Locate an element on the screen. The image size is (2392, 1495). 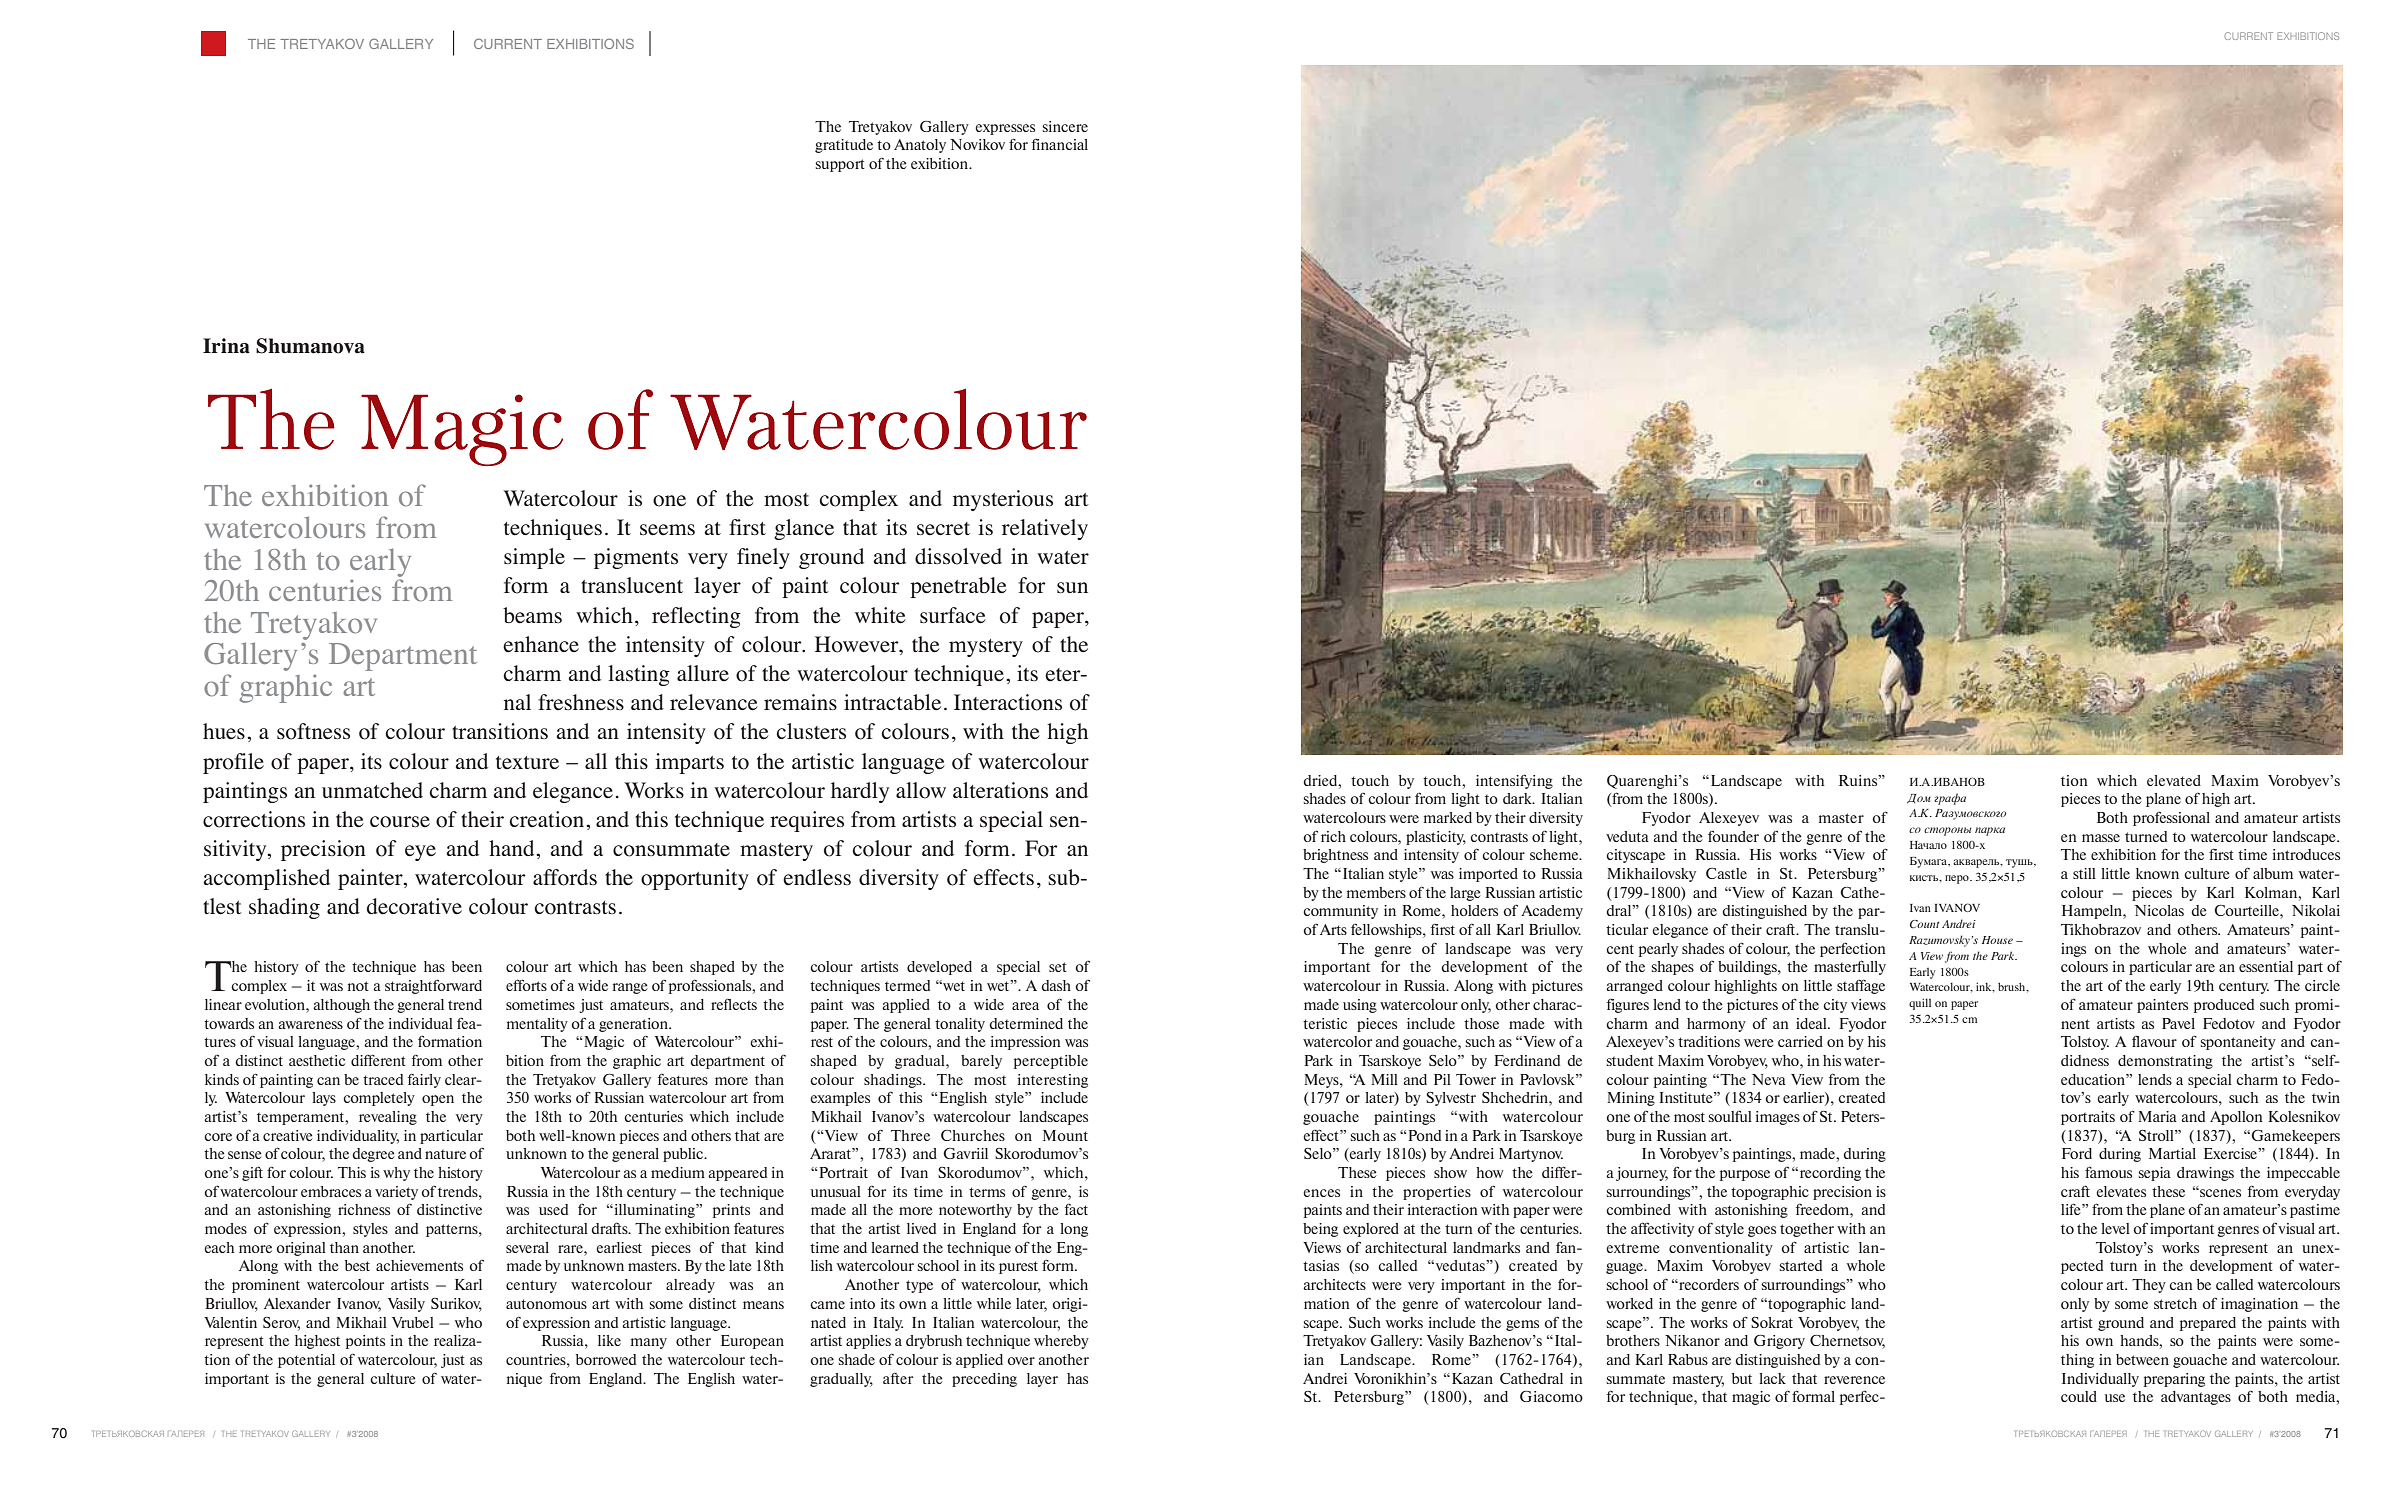
points is located at coordinates (365, 1342).
